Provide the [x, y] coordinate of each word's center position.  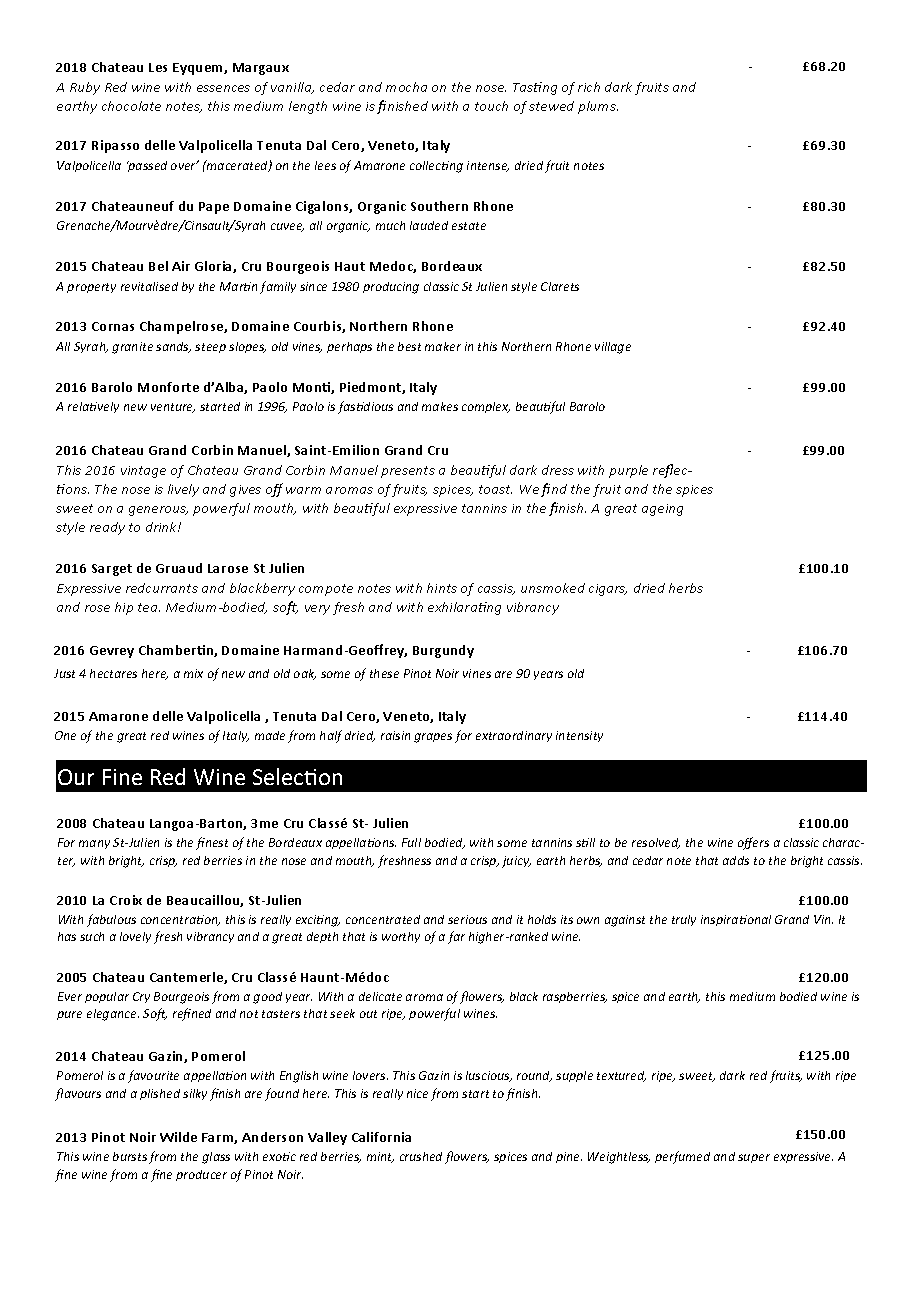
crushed [421, 1156]
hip [124, 608]
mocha [406, 87]
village [613, 348]
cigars [608, 590]
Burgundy [443, 651]
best [409, 346]
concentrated [383, 919]
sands [173, 347]
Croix [126, 900]
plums [598, 107]
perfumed [682, 1157]
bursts [130, 1156]
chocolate [131, 106]
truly [684, 920]
